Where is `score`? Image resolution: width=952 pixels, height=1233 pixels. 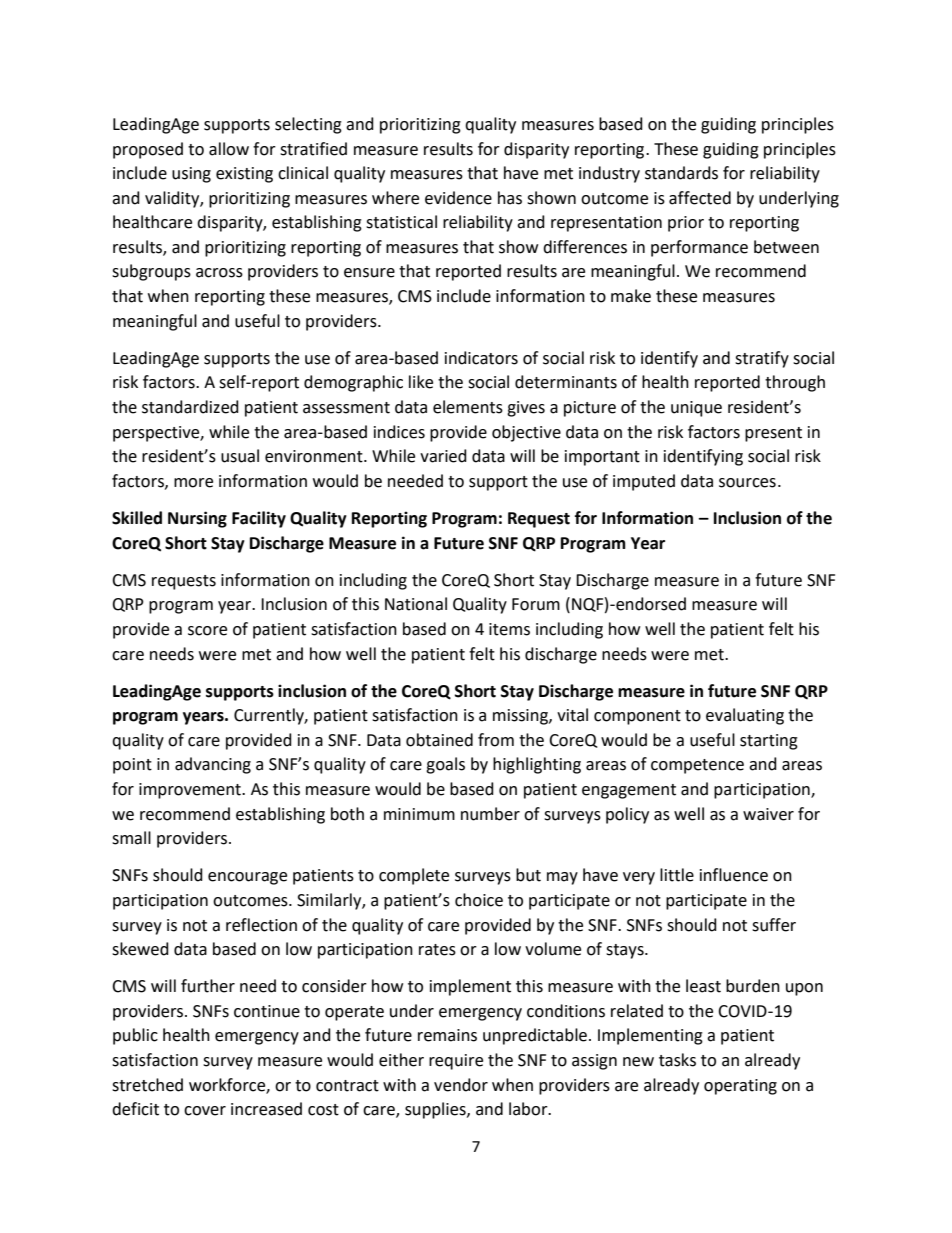 score is located at coordinates (207, 631).
